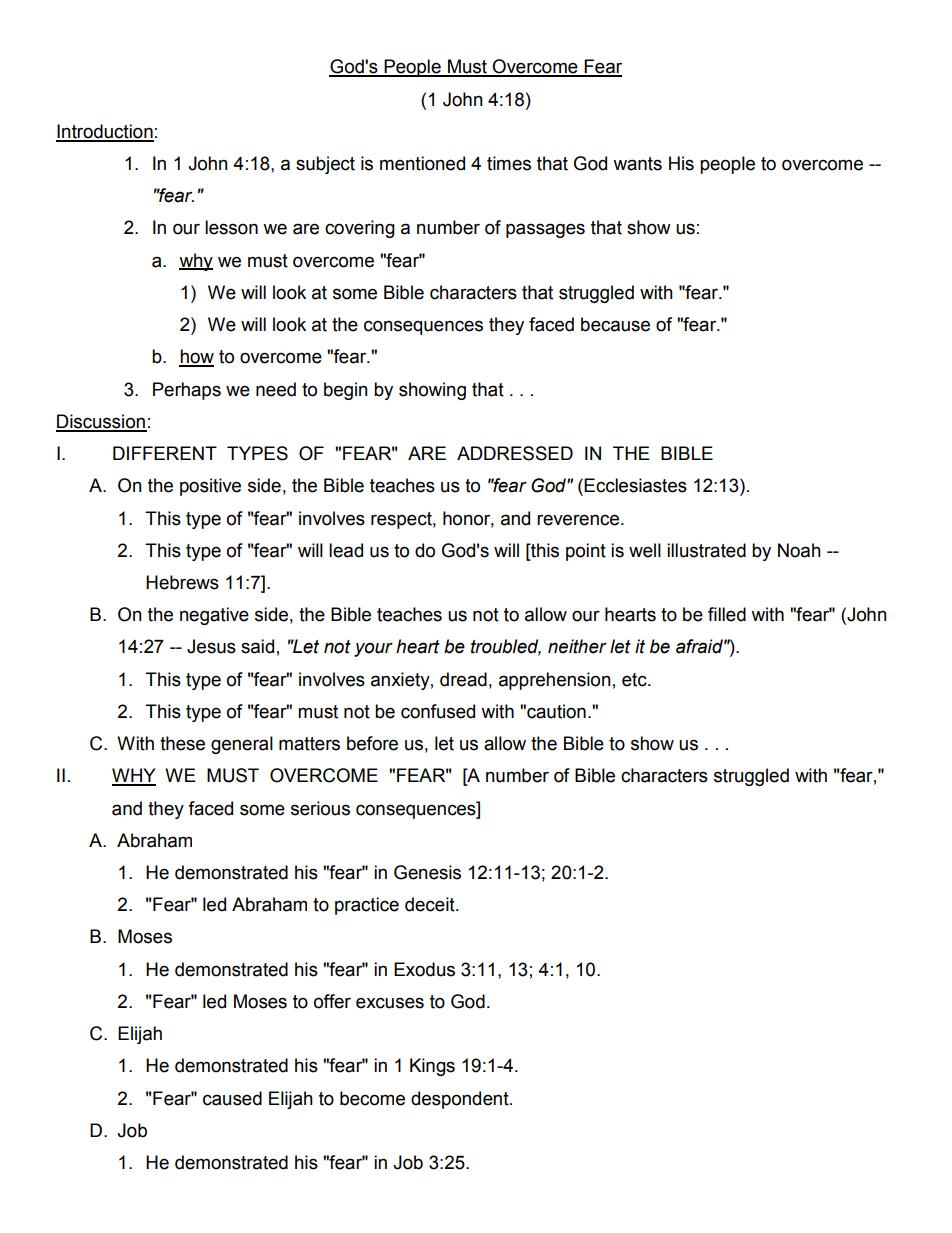 The image size is (952, 1233). Describe the element at coordinates (105, 132) in the screenshot. I see `Introduction` at that location.
